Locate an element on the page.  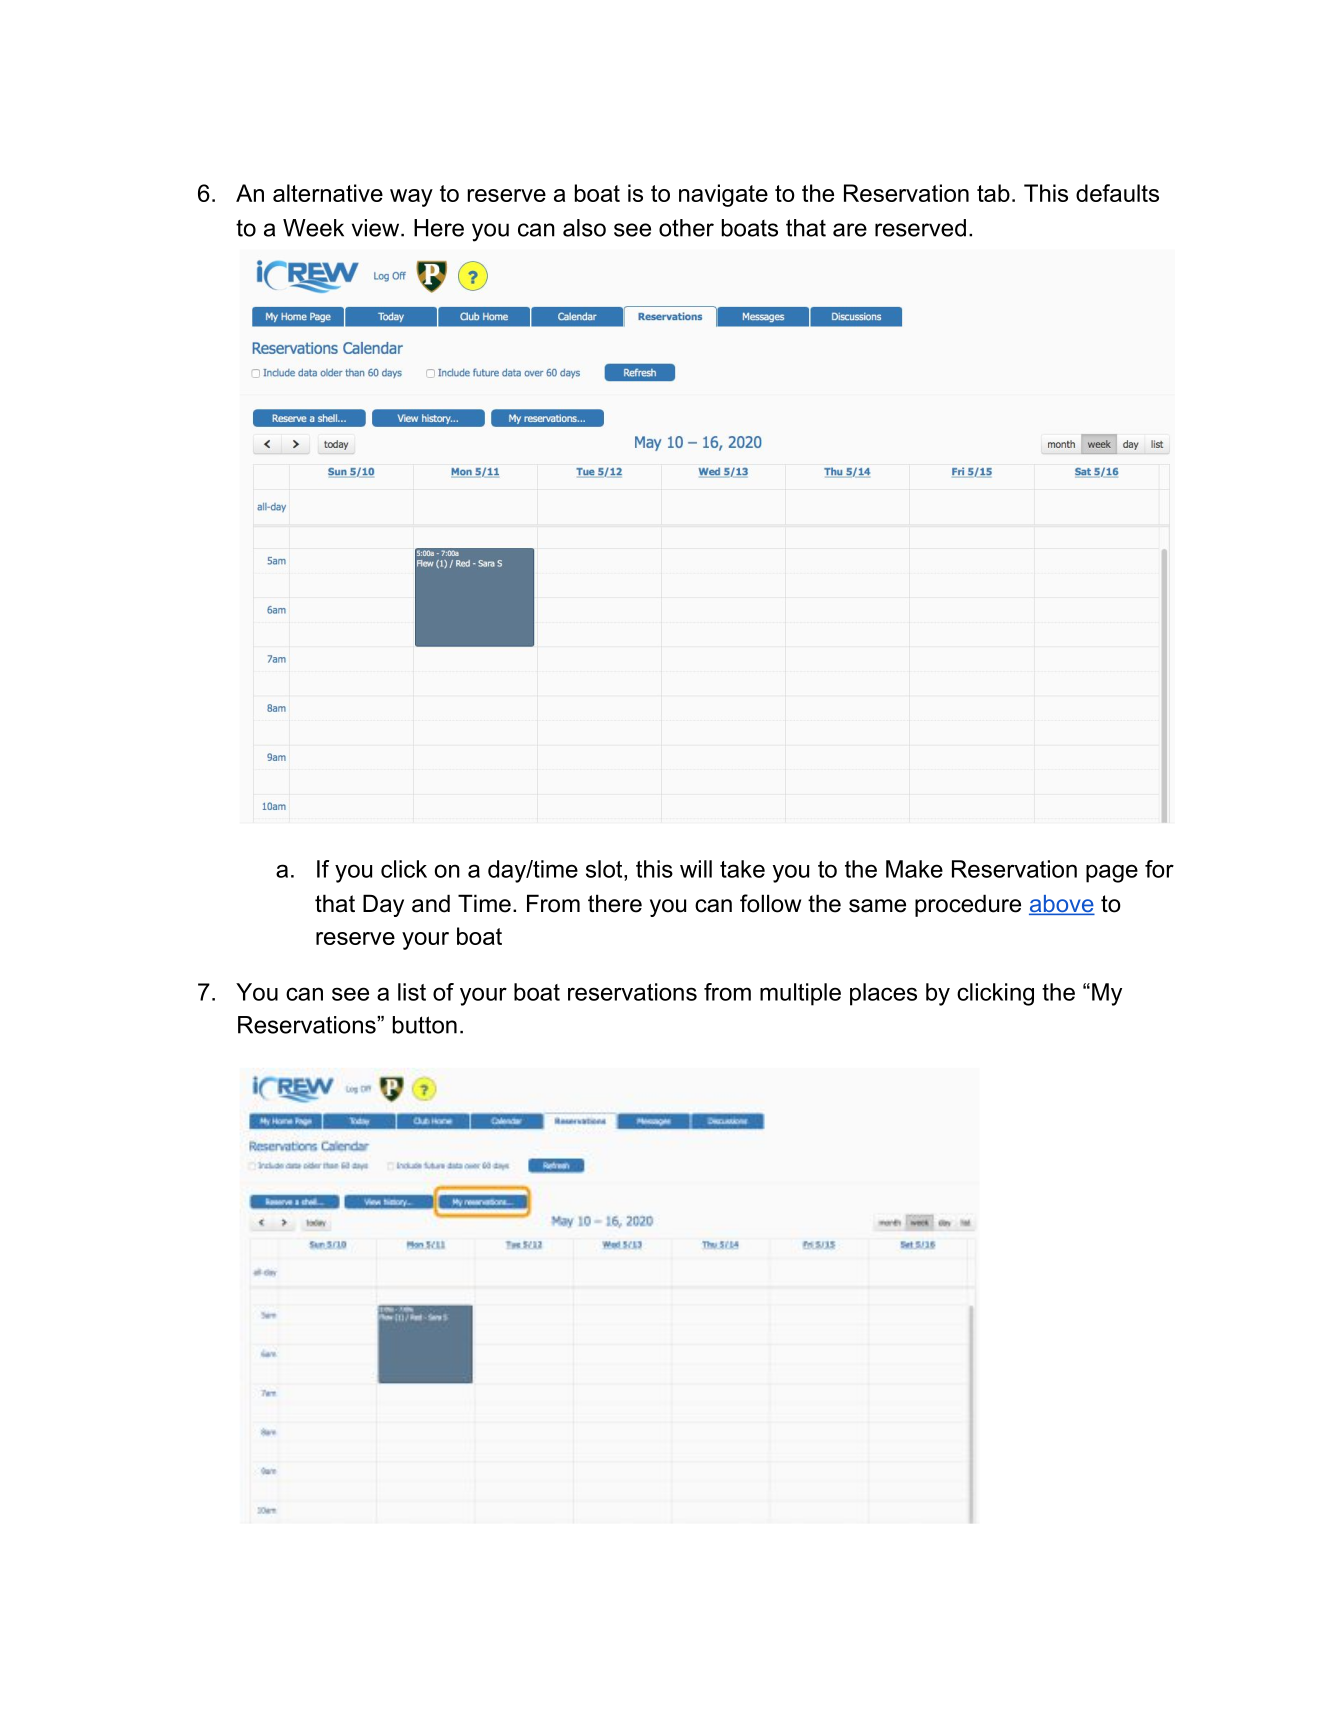
other is located at coordinates (686, 228).
